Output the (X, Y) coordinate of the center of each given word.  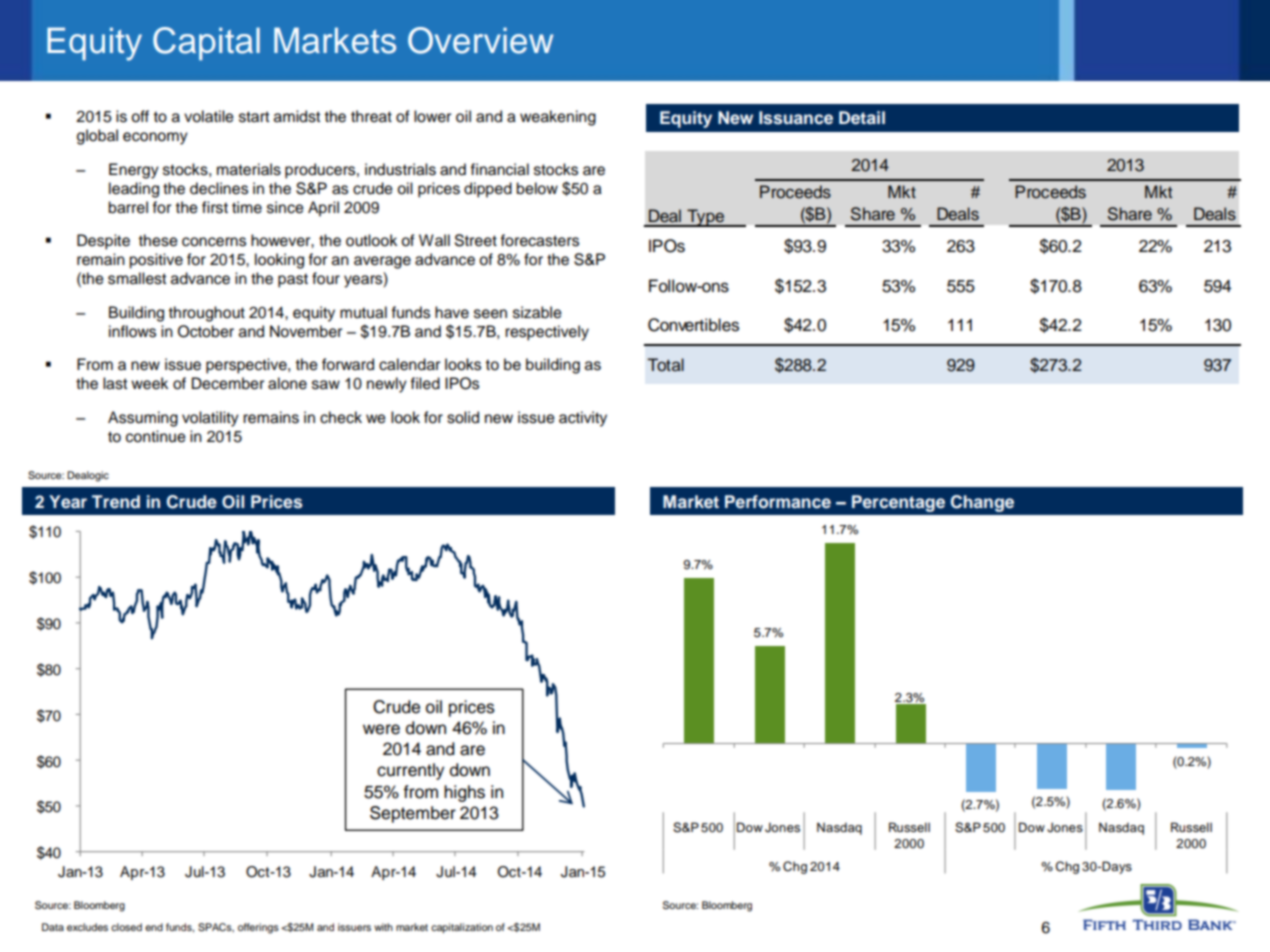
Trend (116, 502)
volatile (209, 116)
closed (126, 927)
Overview (480, 40)
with (383, 927)
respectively (547, 333)
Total (665, 365)
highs (464, 793)
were (381, 729)
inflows (132, 331)
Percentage (898, 503)
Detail (862, 118)
